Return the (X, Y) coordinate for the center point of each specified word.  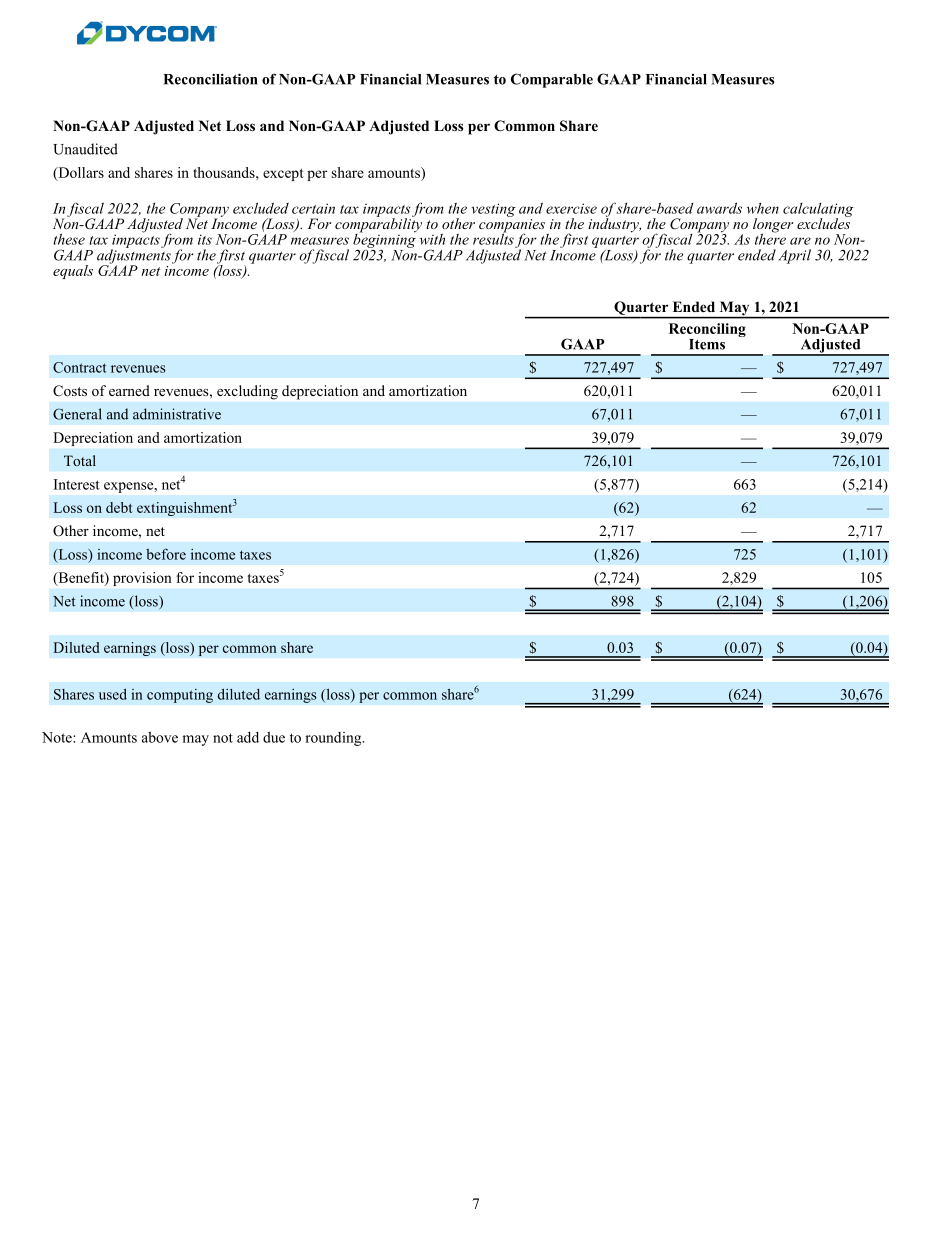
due (274, 737)
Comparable (552, 80)
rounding (334, 739)
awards (719, 208)
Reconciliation (210, 79)
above (160, 737)
